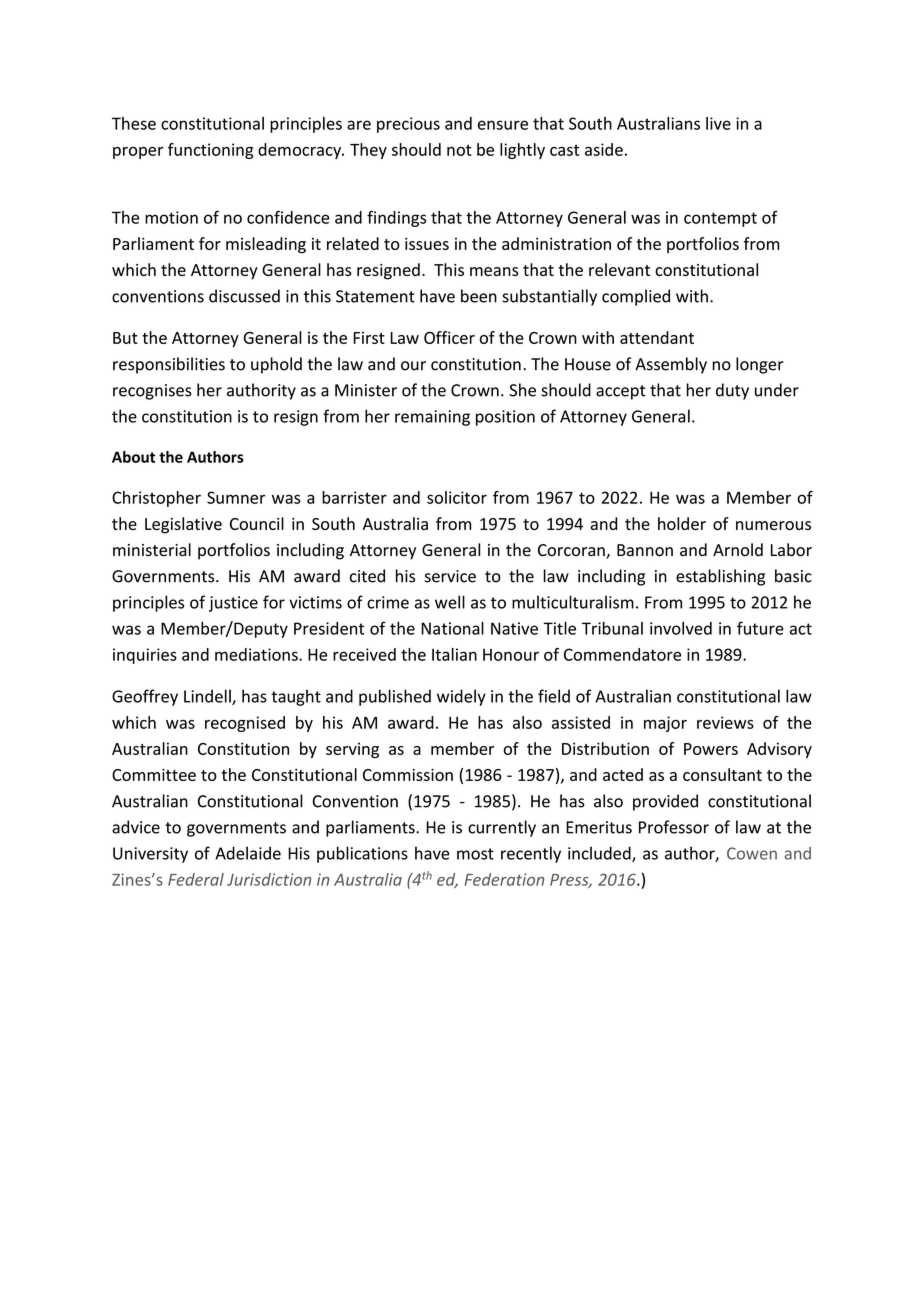 The width and height of the screenshot is (924, 1308). I want to click on discussed, so click(244, 296).
